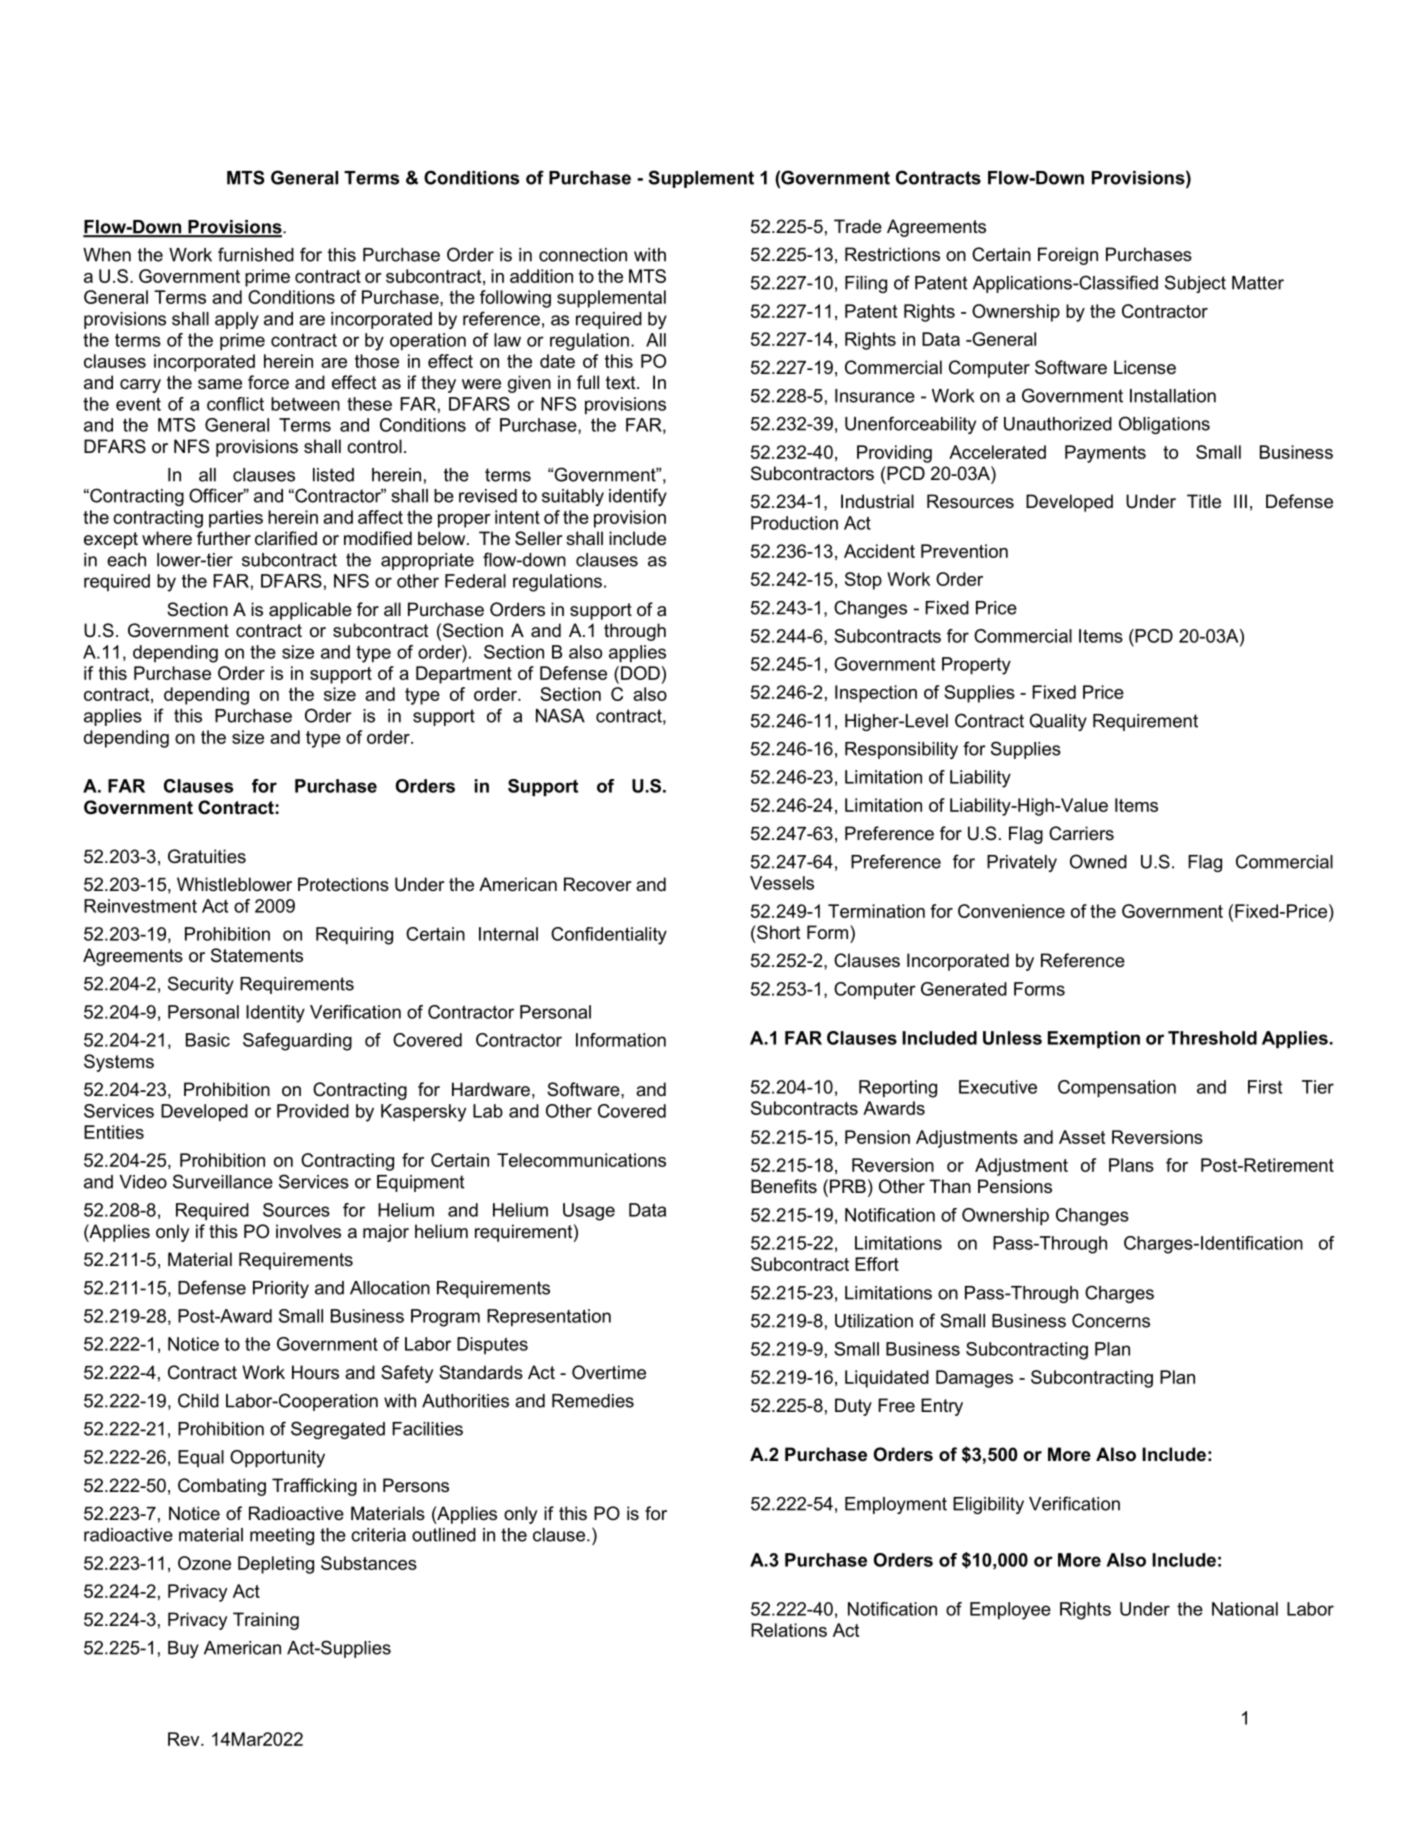 The height and width of the page is (1833, 1417). I want to click on Title, so click(1204, 501).
